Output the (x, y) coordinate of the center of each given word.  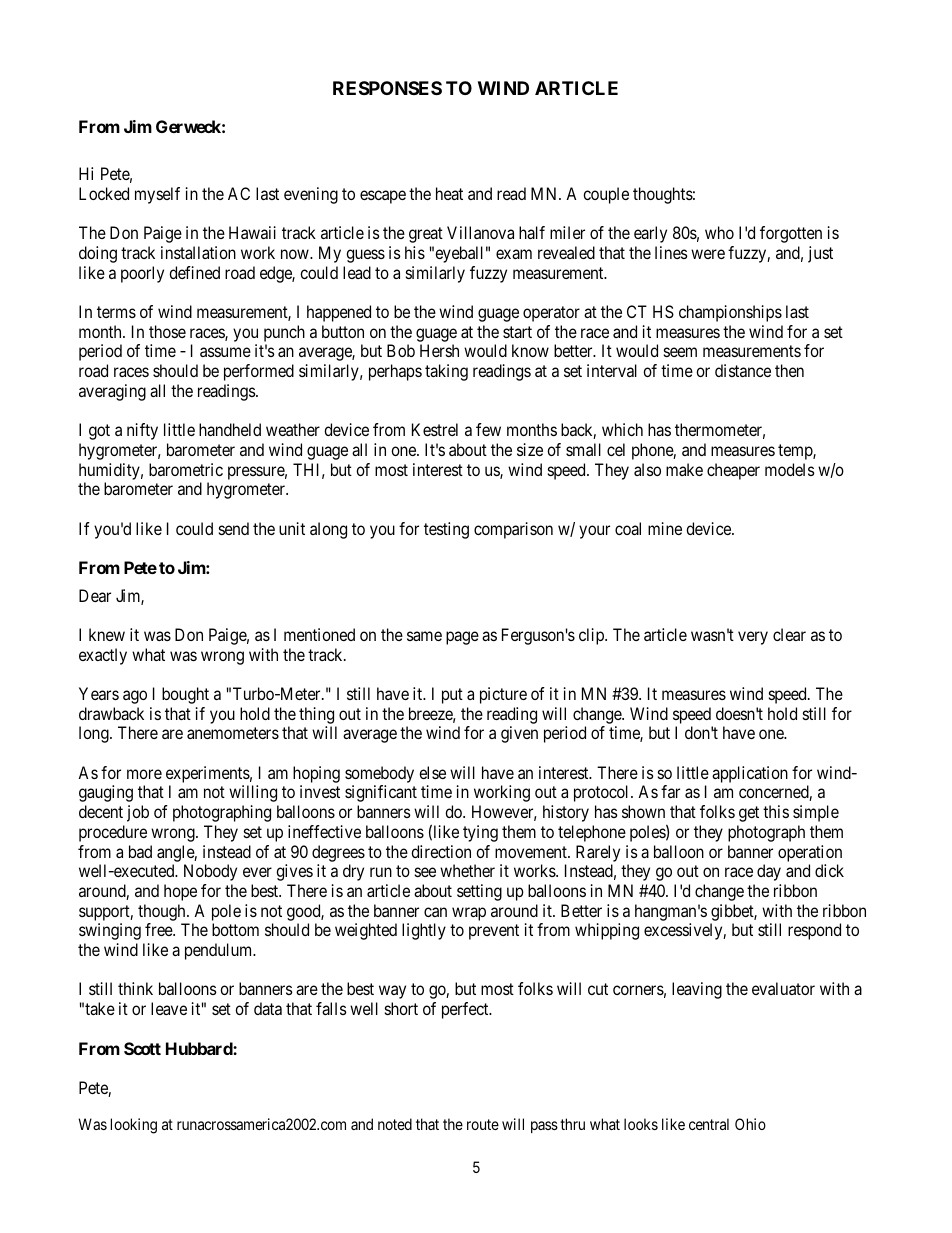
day (769, 872)
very (753, 638)
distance (743, 370)
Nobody (210, 872)
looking (134, 1126)
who (719, 232)
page (462, 638)
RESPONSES (387, 88)
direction (441, 851)
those (167, 331)
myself (157, 195)
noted (395, 1124)
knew (107, 634)
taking (446, 372)
